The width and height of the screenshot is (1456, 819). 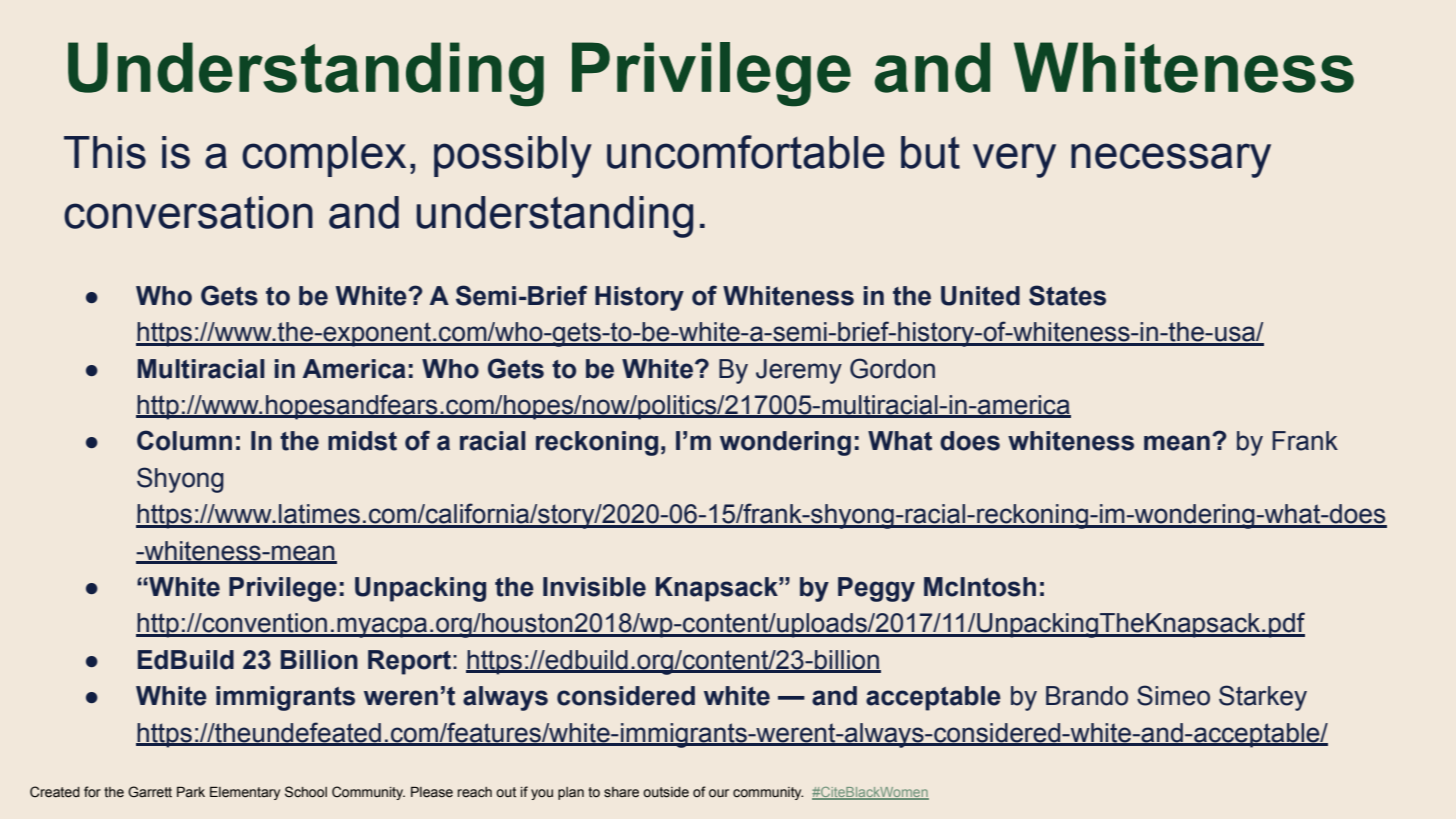 I want to click on Jeremy, so click(x=799, y=371).
